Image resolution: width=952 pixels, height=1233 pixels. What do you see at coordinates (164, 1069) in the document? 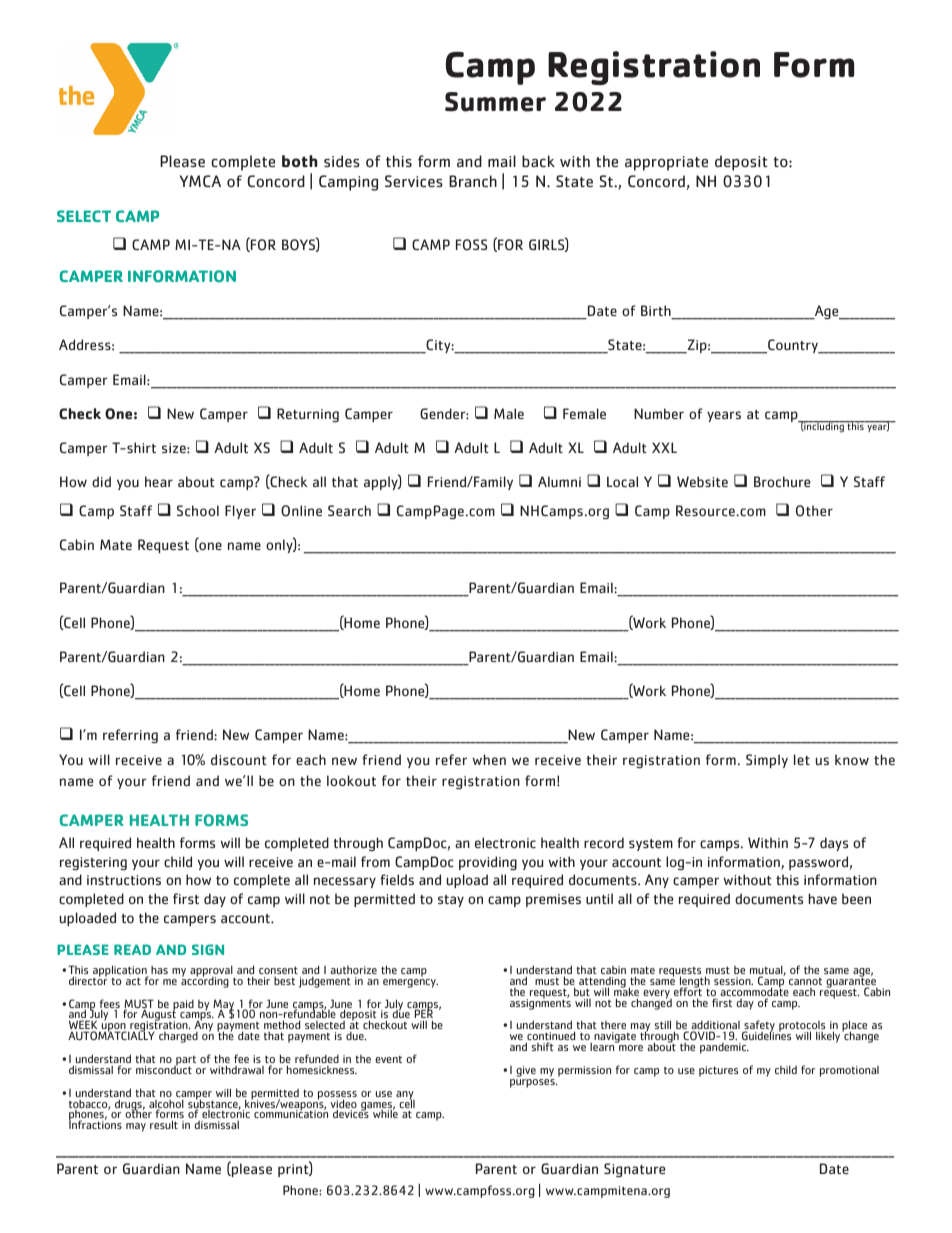
I see `misconduct` at bounding box center [164, 1069].
